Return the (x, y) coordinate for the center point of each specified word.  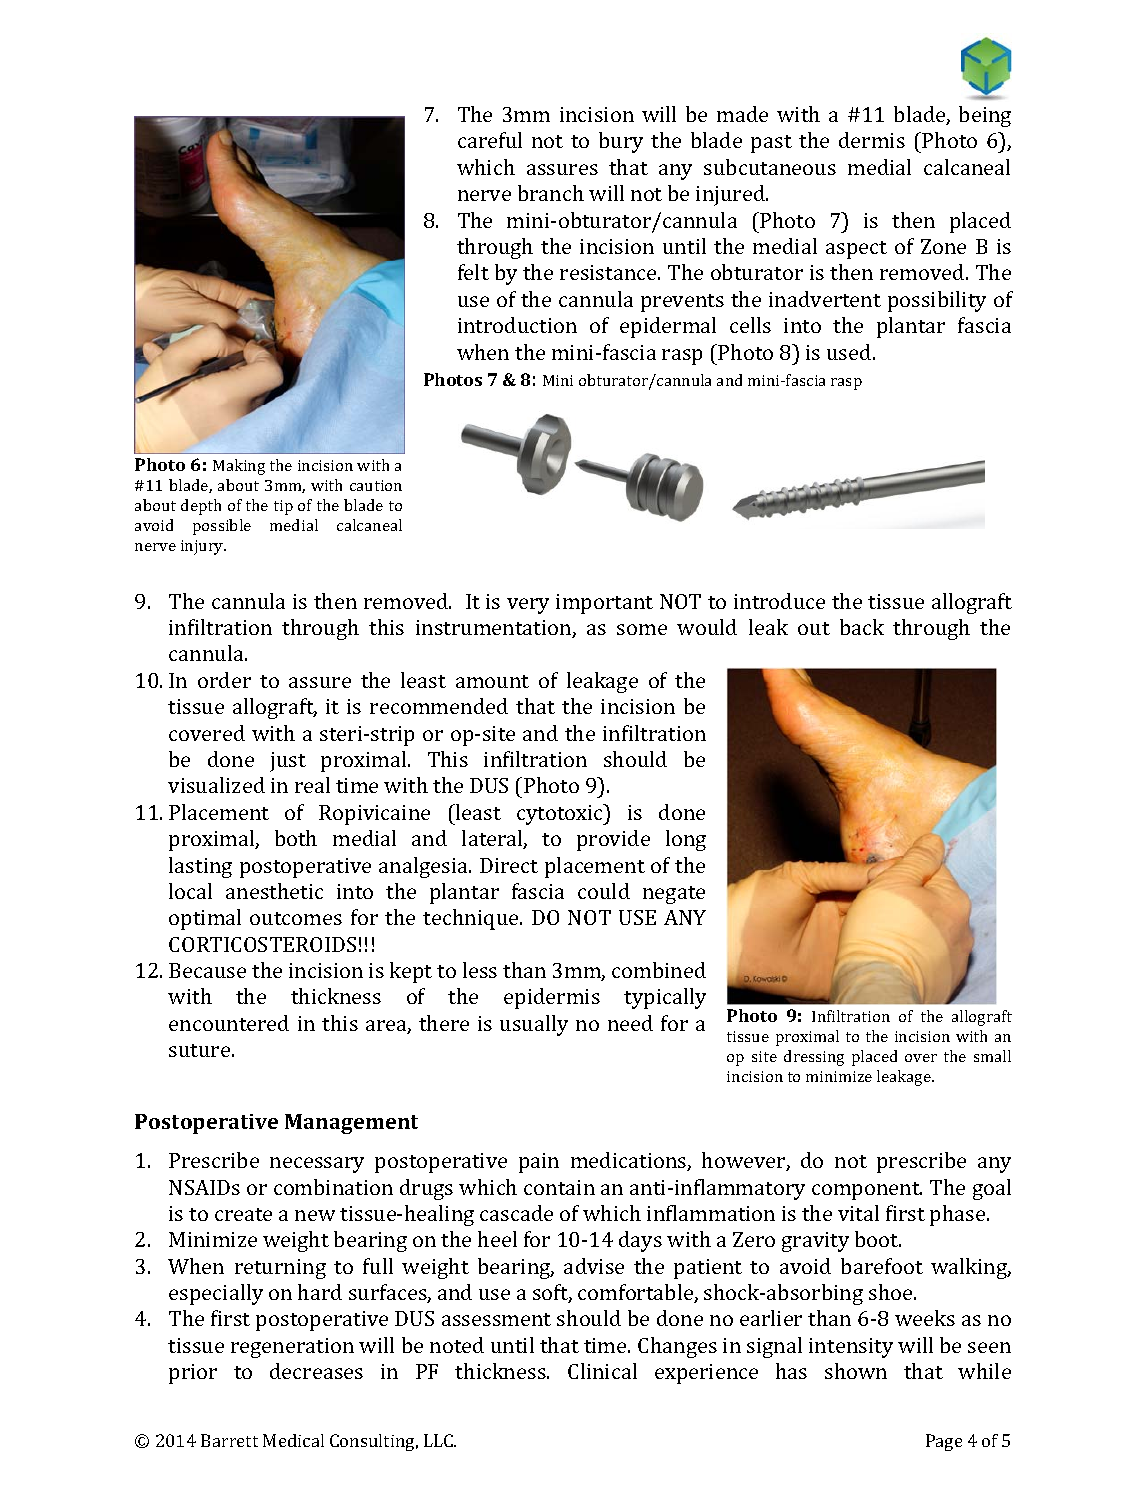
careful (490, 140)
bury (621, 142)
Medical (293, 1440)
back (862, 627)
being (985, 116)
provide (613, 840)
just (288, 762)
